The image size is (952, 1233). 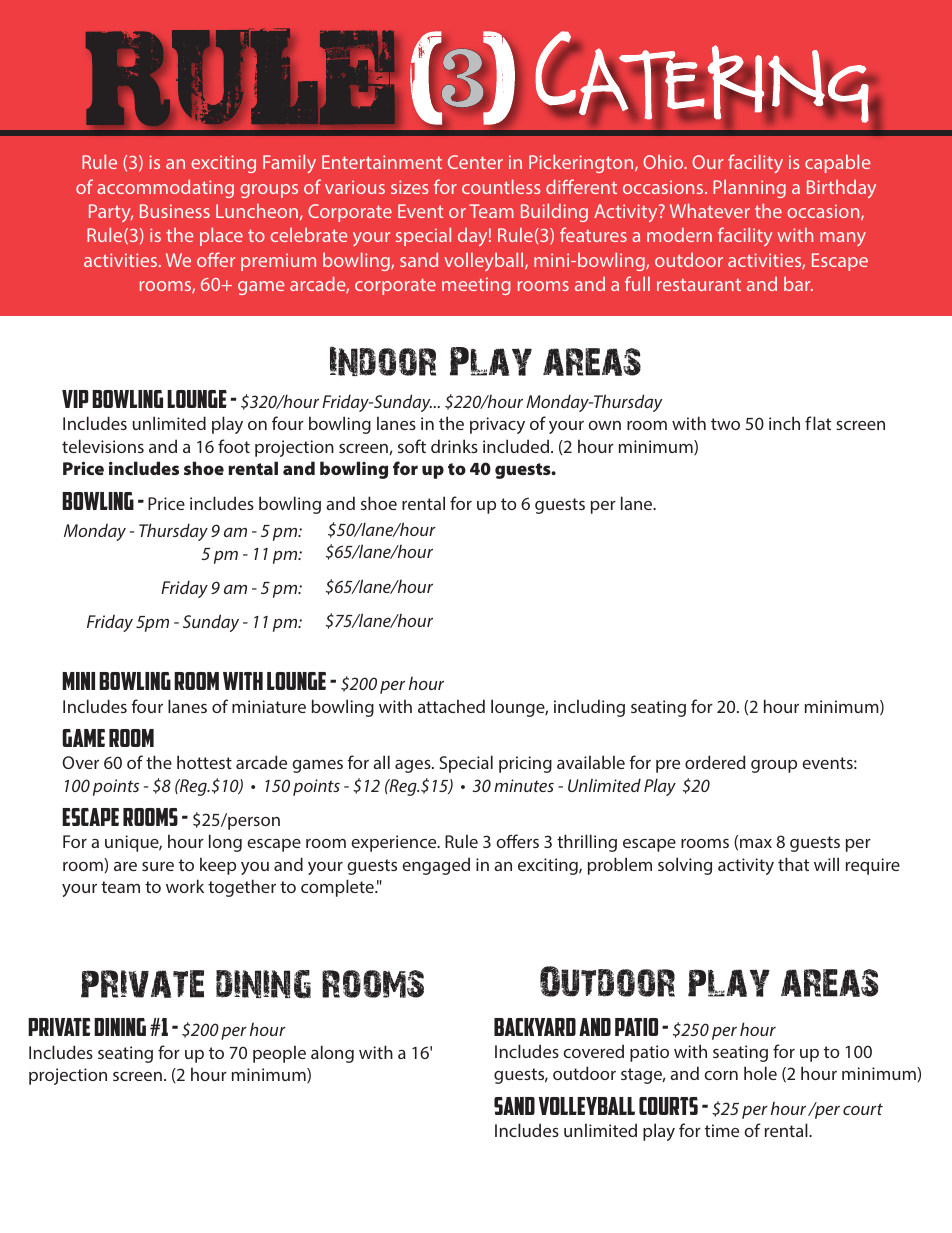 What do you see at coordinates (451, 706) in the screenshot?
I see `attached` at bounding box center [451, 706].
